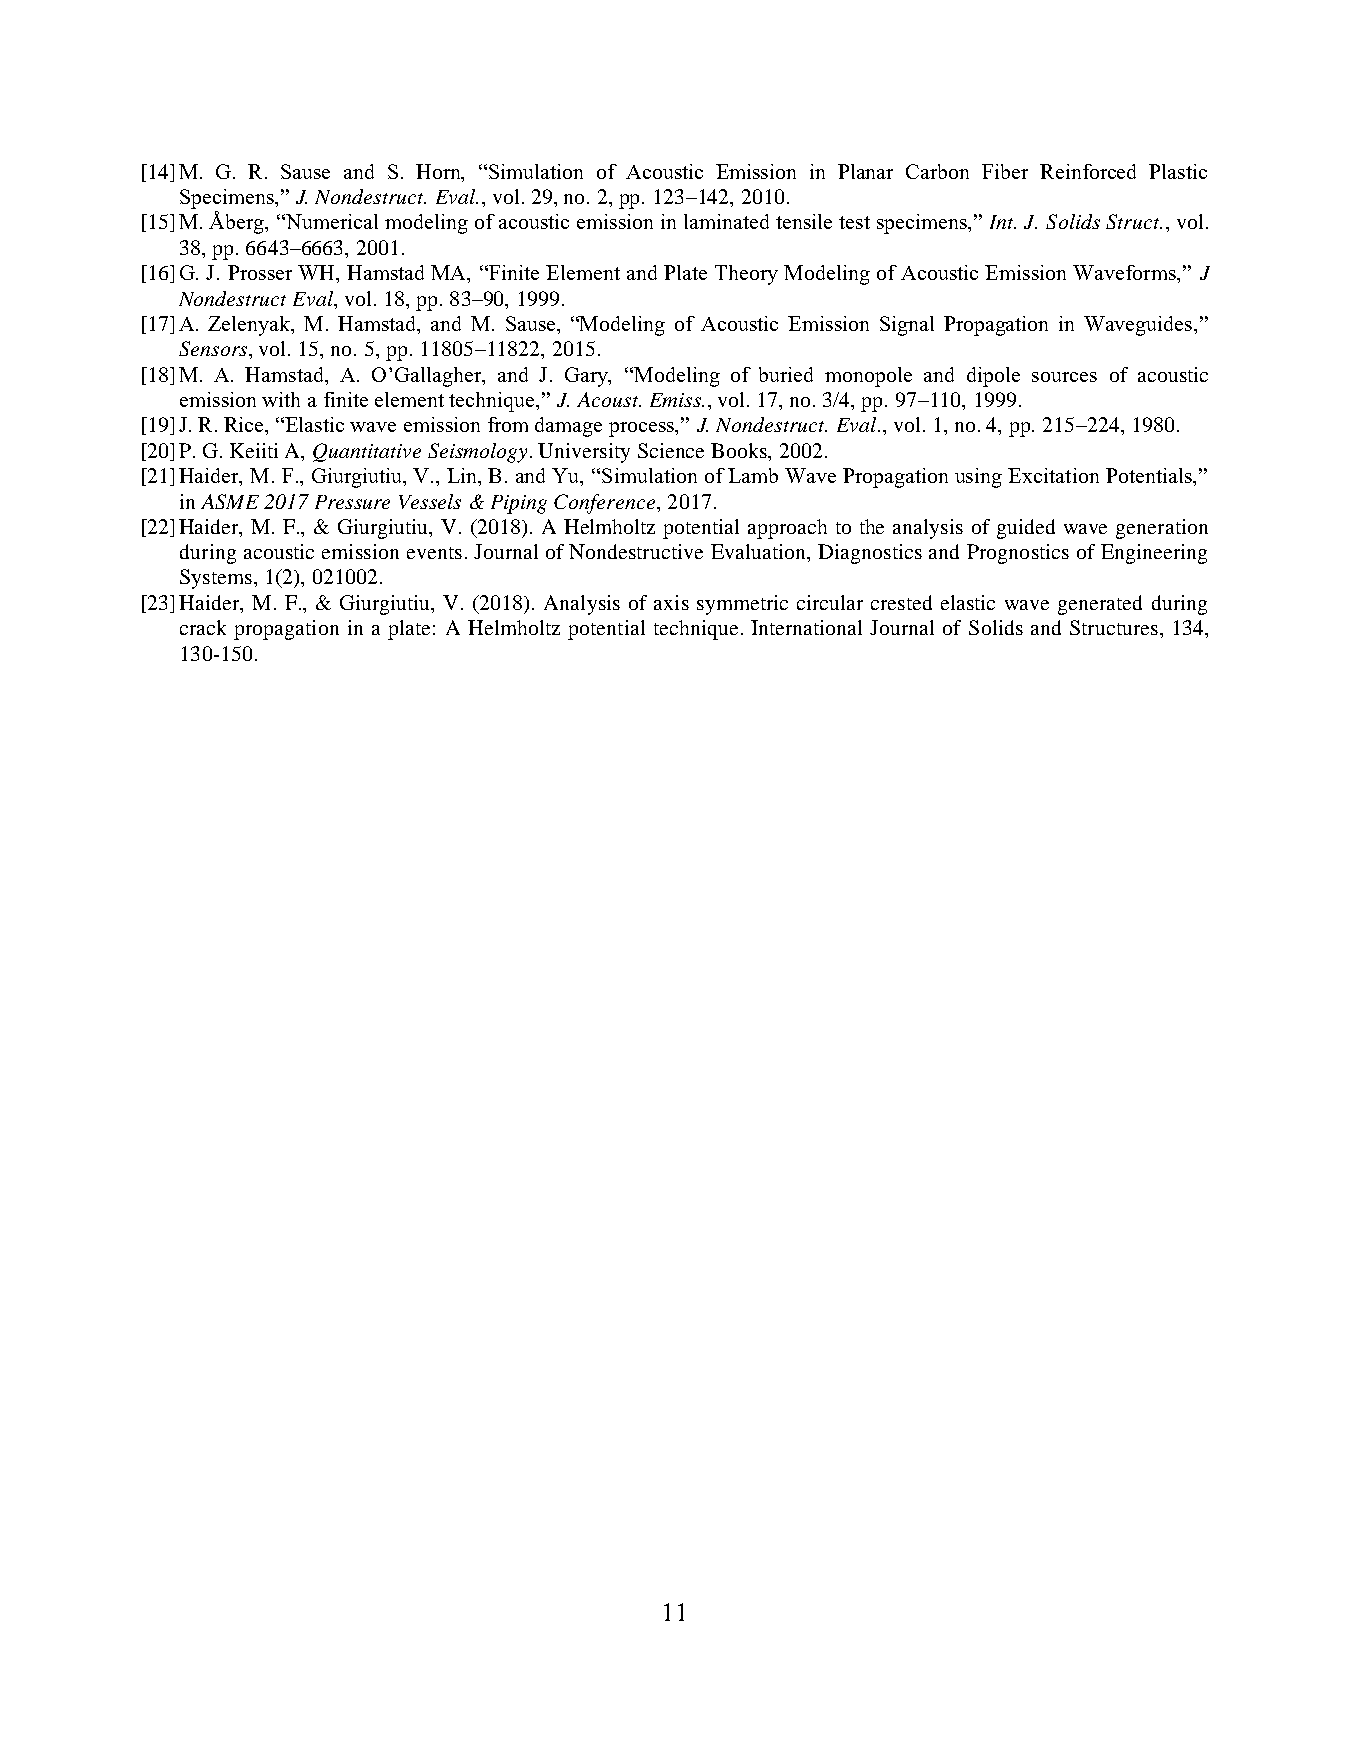 This image has height=1746, width=1349. Describe the element at coordinates (1088, 171) in the image. I see `Reinforced` at that location.
